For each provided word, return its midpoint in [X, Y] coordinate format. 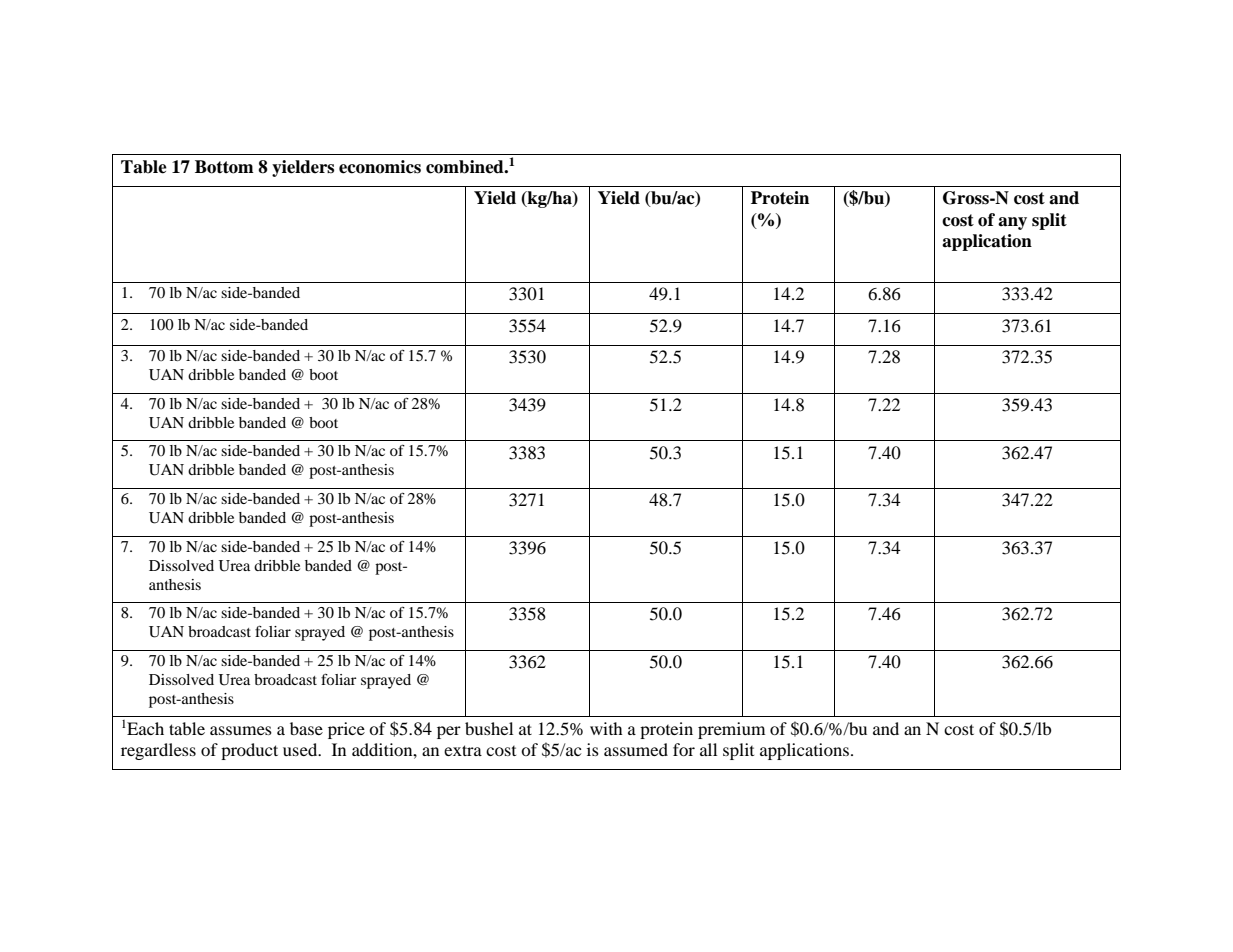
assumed [636, 749]
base [306, 728]
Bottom [224, 167]
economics [380, 167]
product [249, 751]
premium [731, 730]
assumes [241, 730]
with [606, 728]
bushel [489, 728]
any [1012, 223]
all [708, 749]
